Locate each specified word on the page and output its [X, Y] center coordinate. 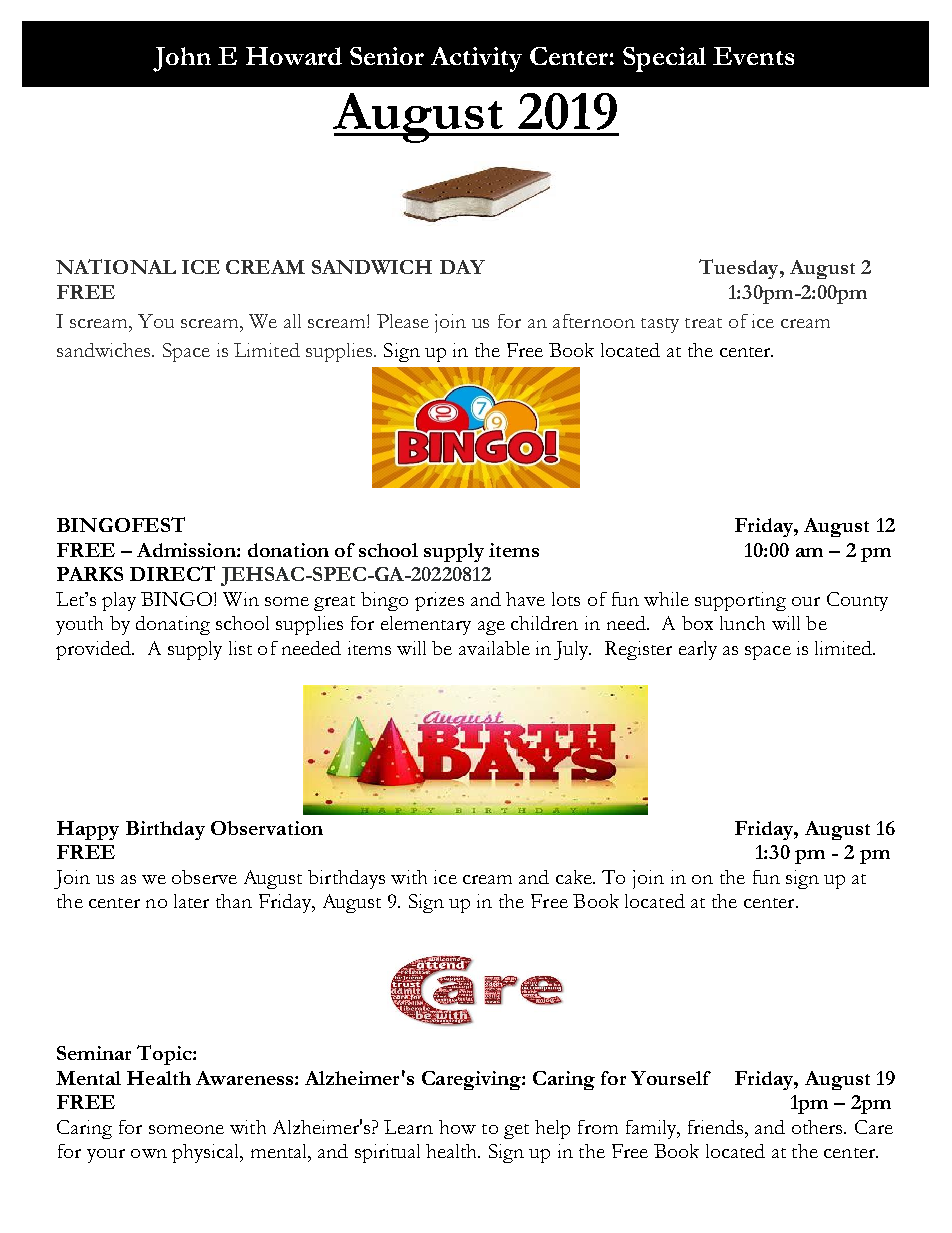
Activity [476, 59]
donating [173, 625]
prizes [439, 601]
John [182, 59]
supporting [740, 601]
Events [753, 56]
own [149, 1153]
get [516, 1131]
